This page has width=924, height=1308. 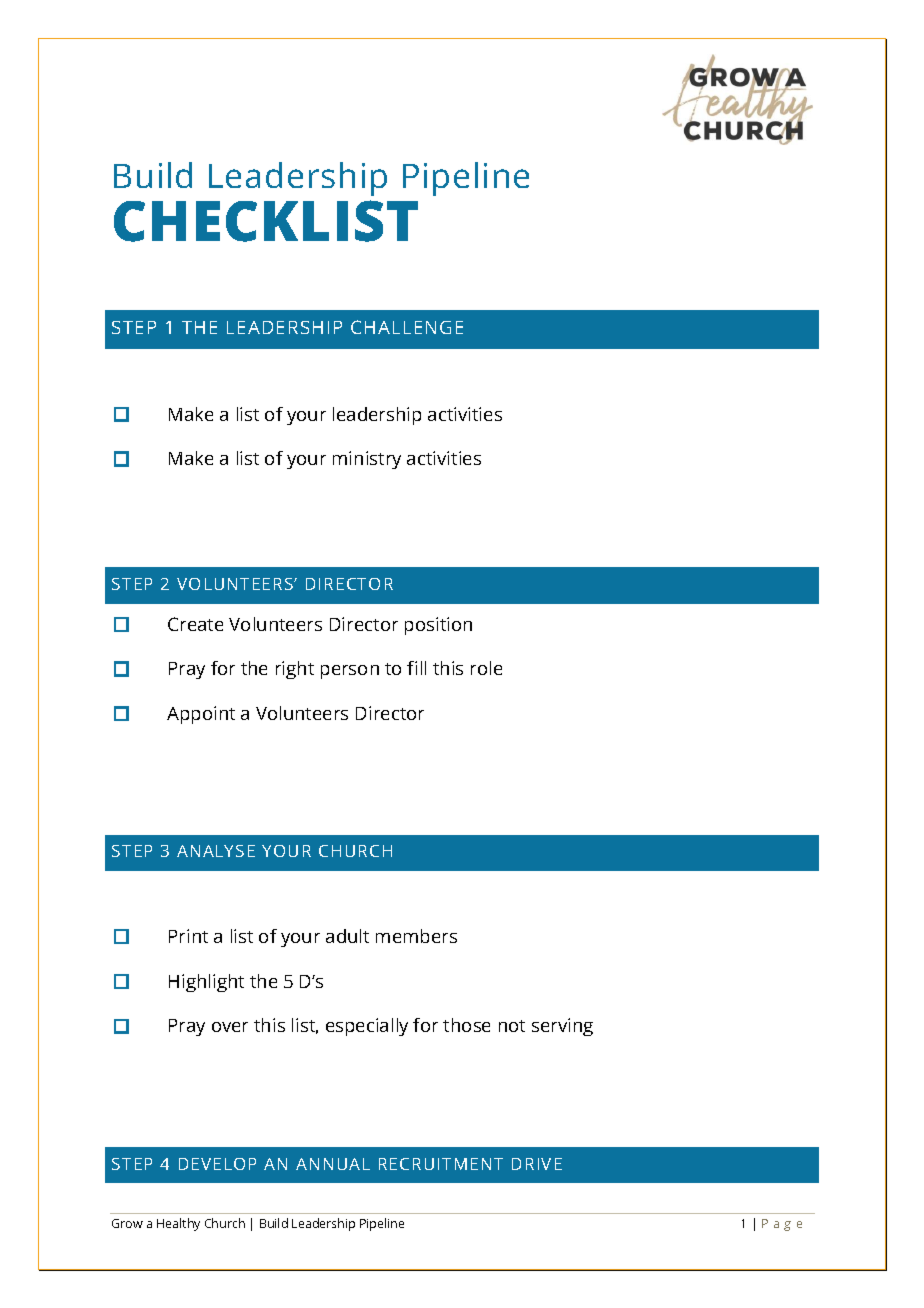 I want to click on ministry, so click(x=367, y=460).
